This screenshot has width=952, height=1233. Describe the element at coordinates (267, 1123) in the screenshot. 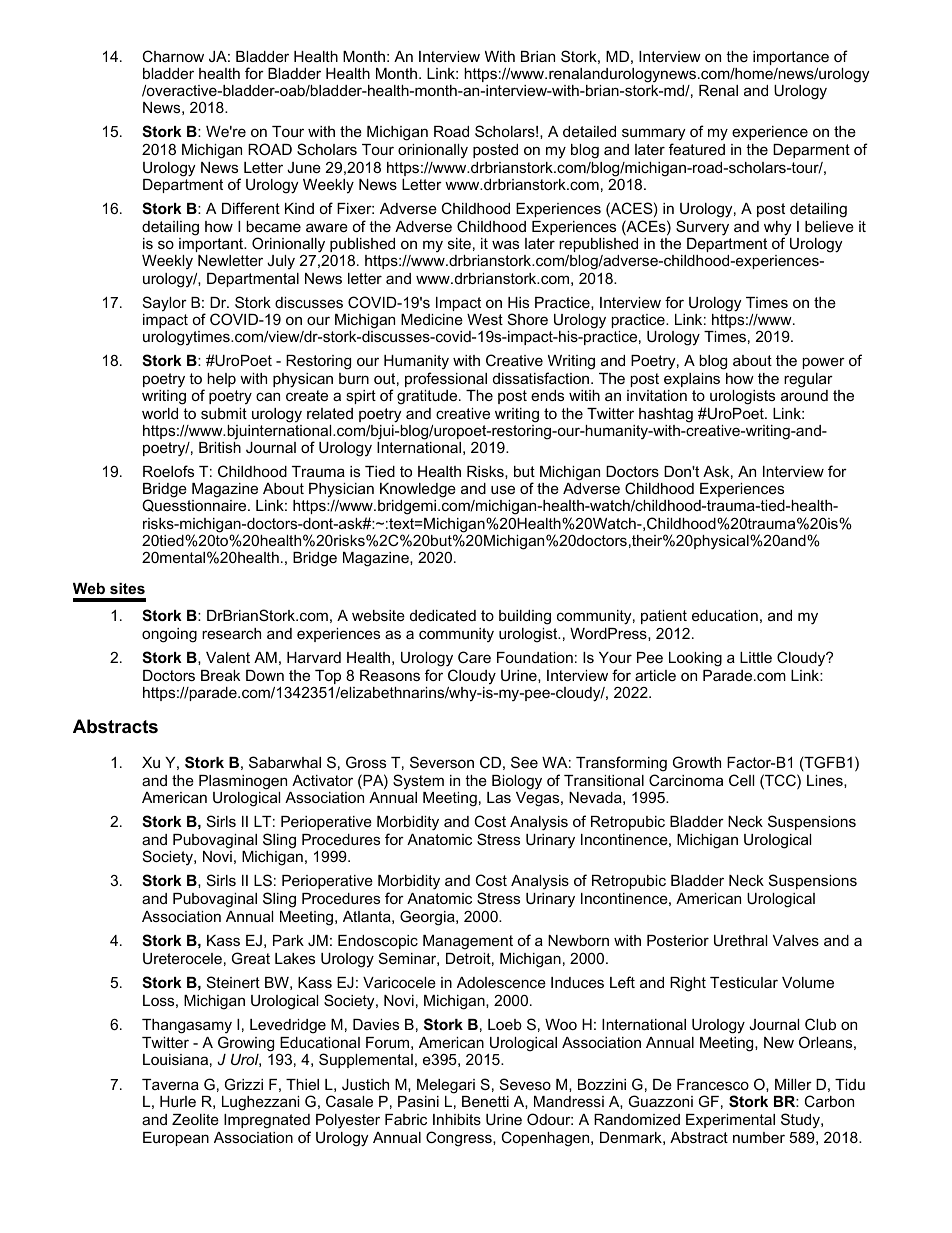

I see `Impregnated` at that location.
